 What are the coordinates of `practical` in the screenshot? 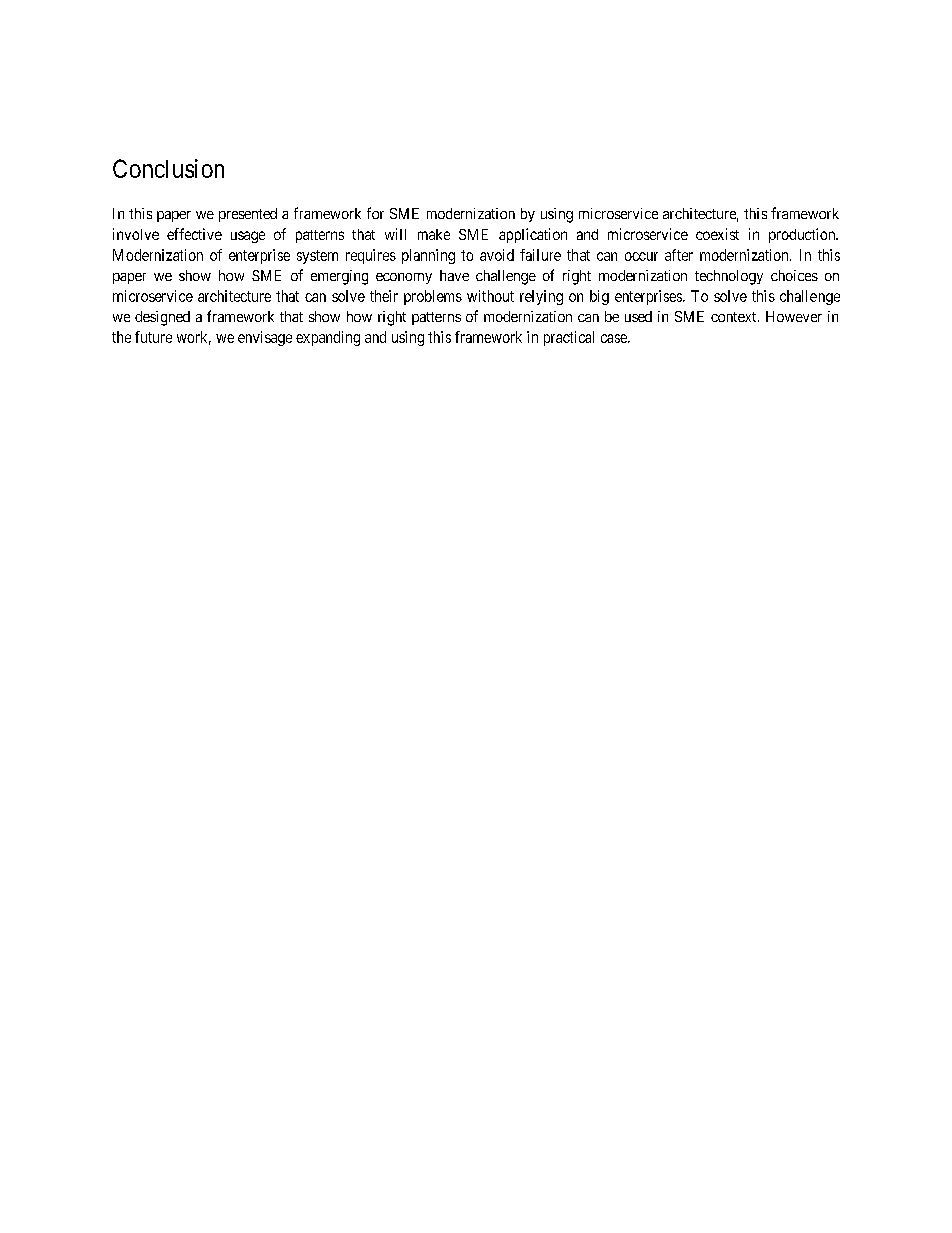 It's located at (569, 338).
